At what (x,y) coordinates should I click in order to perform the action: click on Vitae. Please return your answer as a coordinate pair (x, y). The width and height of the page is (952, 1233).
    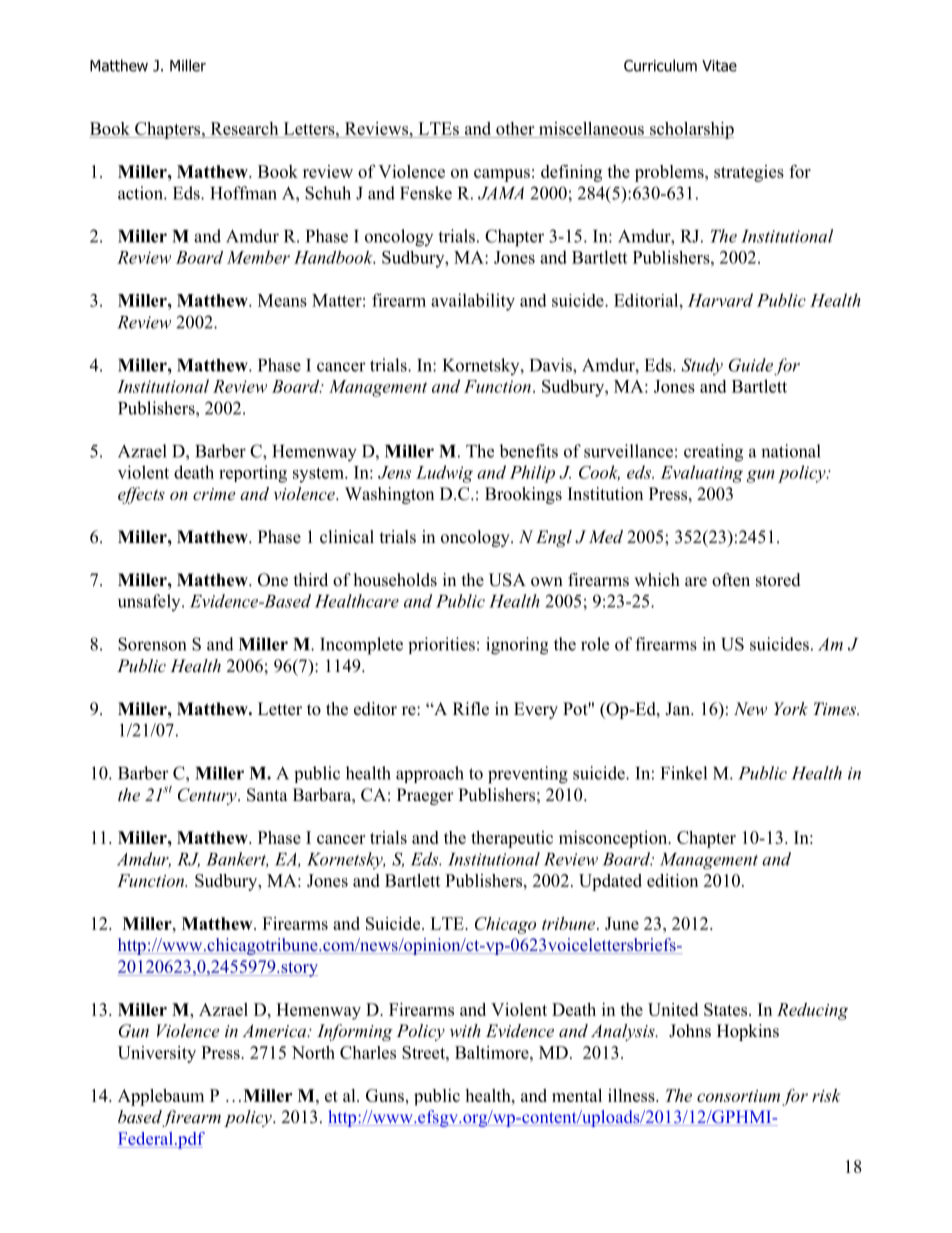
    Looking at the image, I should click on (719, 66).
